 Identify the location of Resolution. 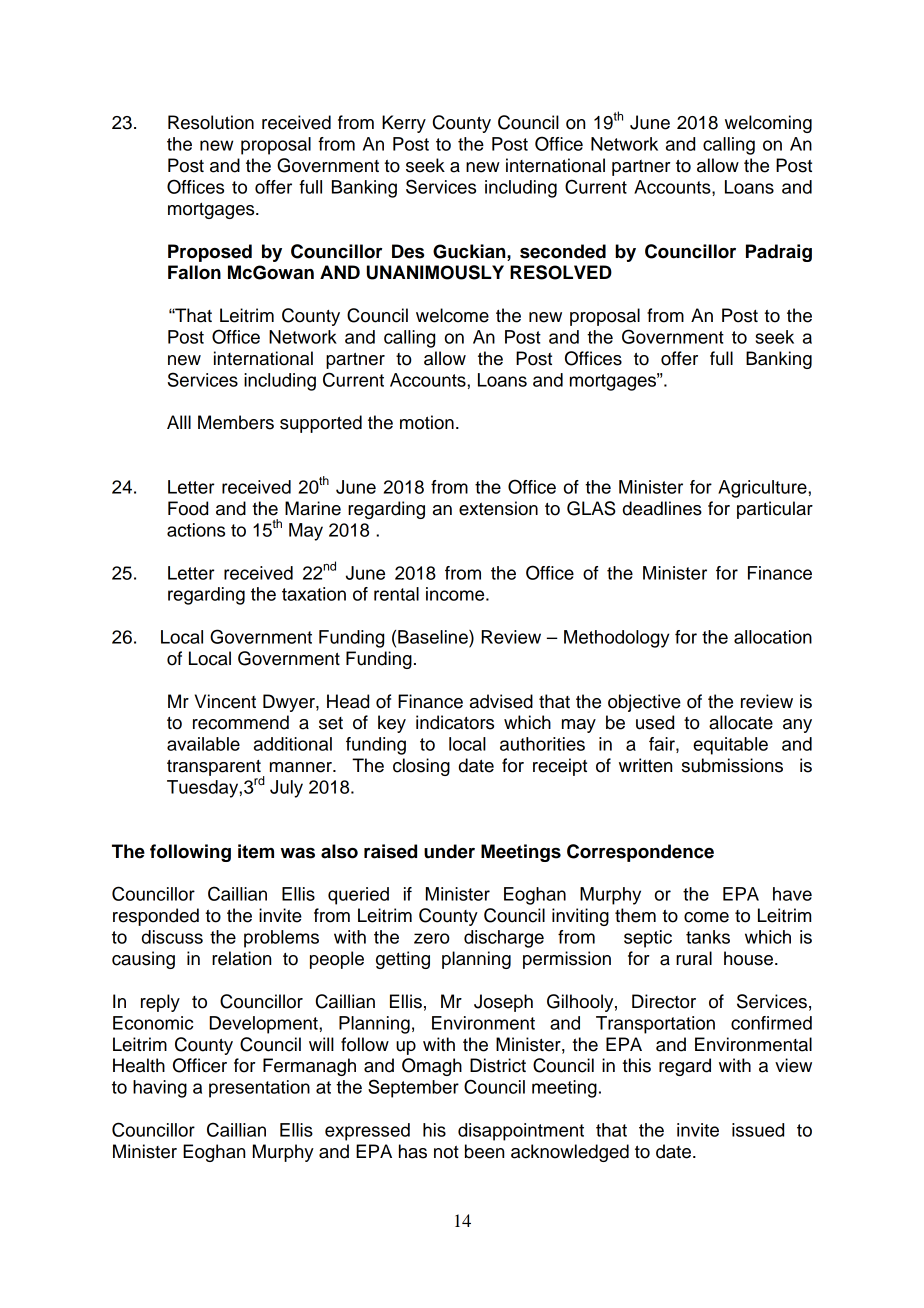
(211, 122).
